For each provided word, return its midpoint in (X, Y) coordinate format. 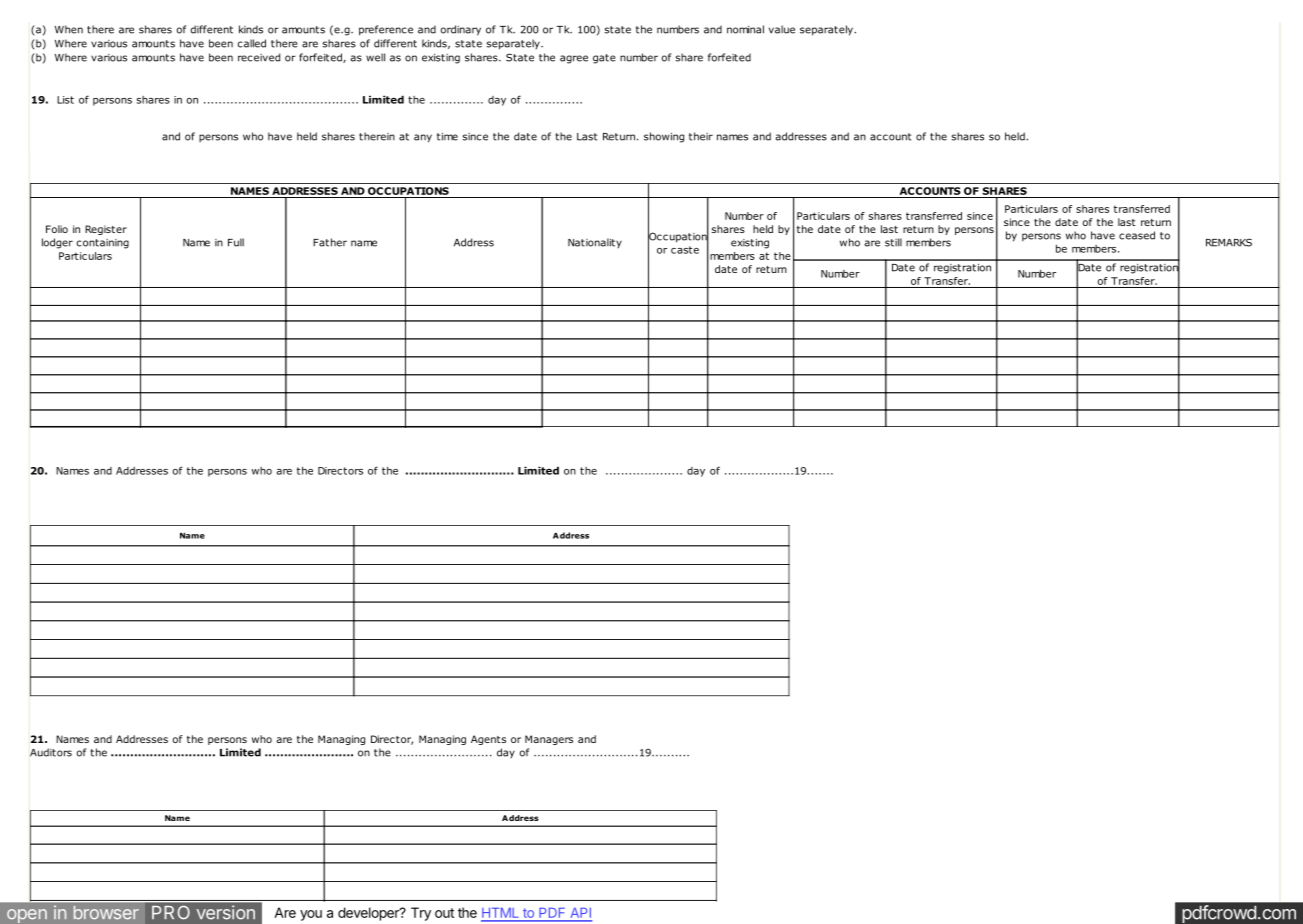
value (782, 29)
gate (604, 59)
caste (685, 250)
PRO (171, 912)
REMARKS (1229, 242)
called (251, 43)
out (444, 913)
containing (102, 244)
